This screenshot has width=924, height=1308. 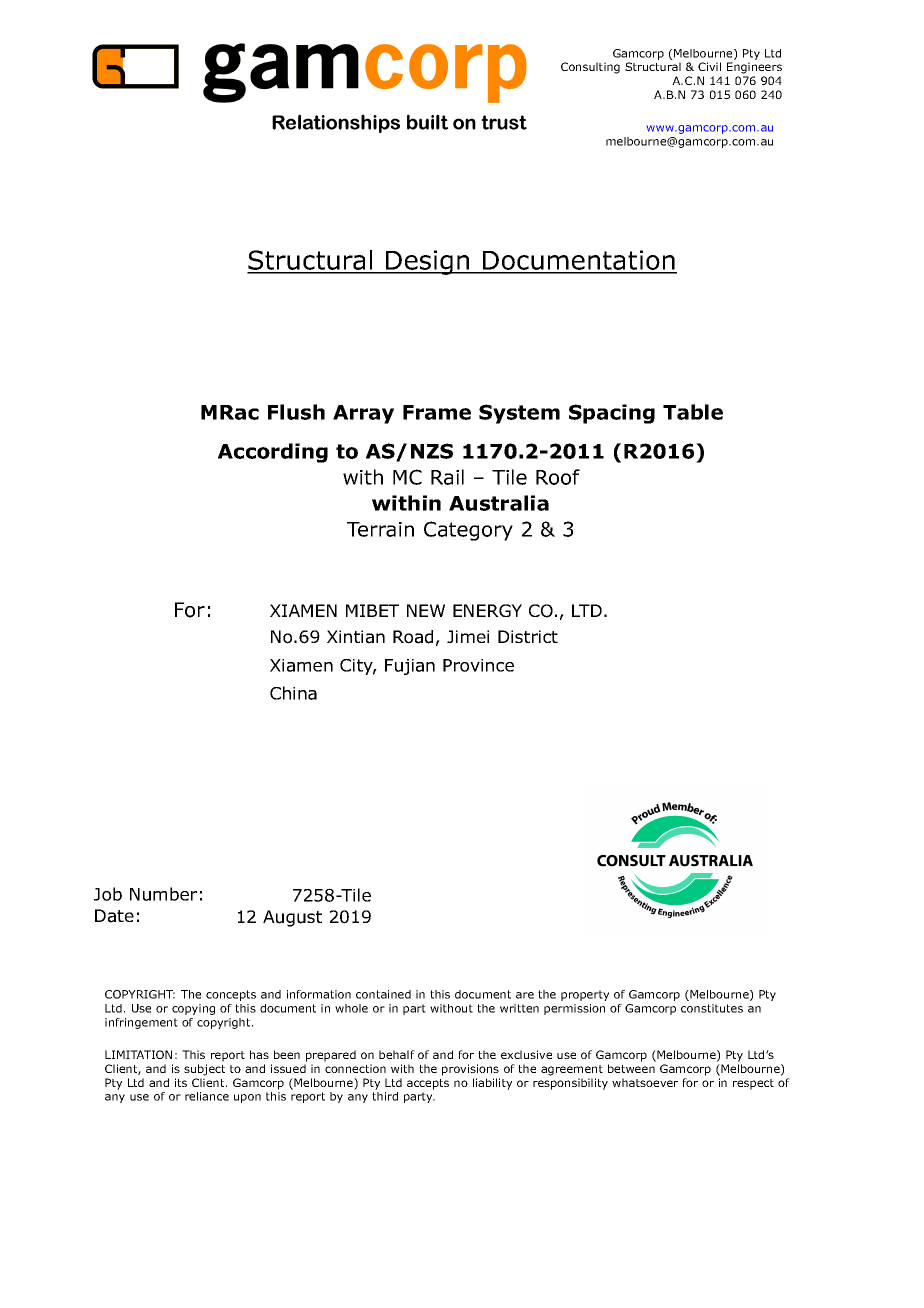 I want to click on Design, so click(x=428, y=262).
